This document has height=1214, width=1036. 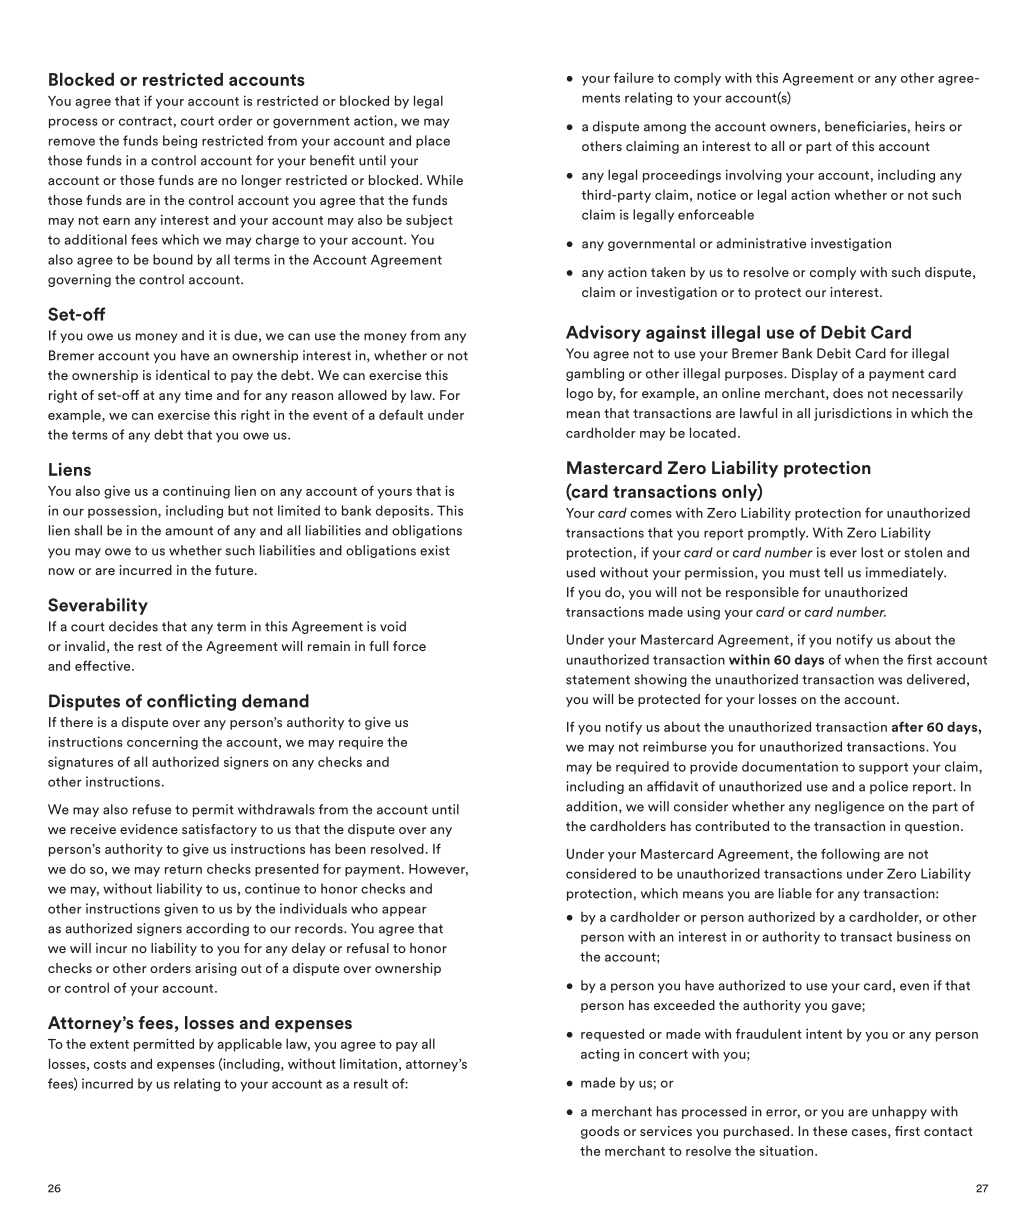 What do you see at coordinates (433, 141) in the document?
I see `place` at bounding box center [433, 141].
